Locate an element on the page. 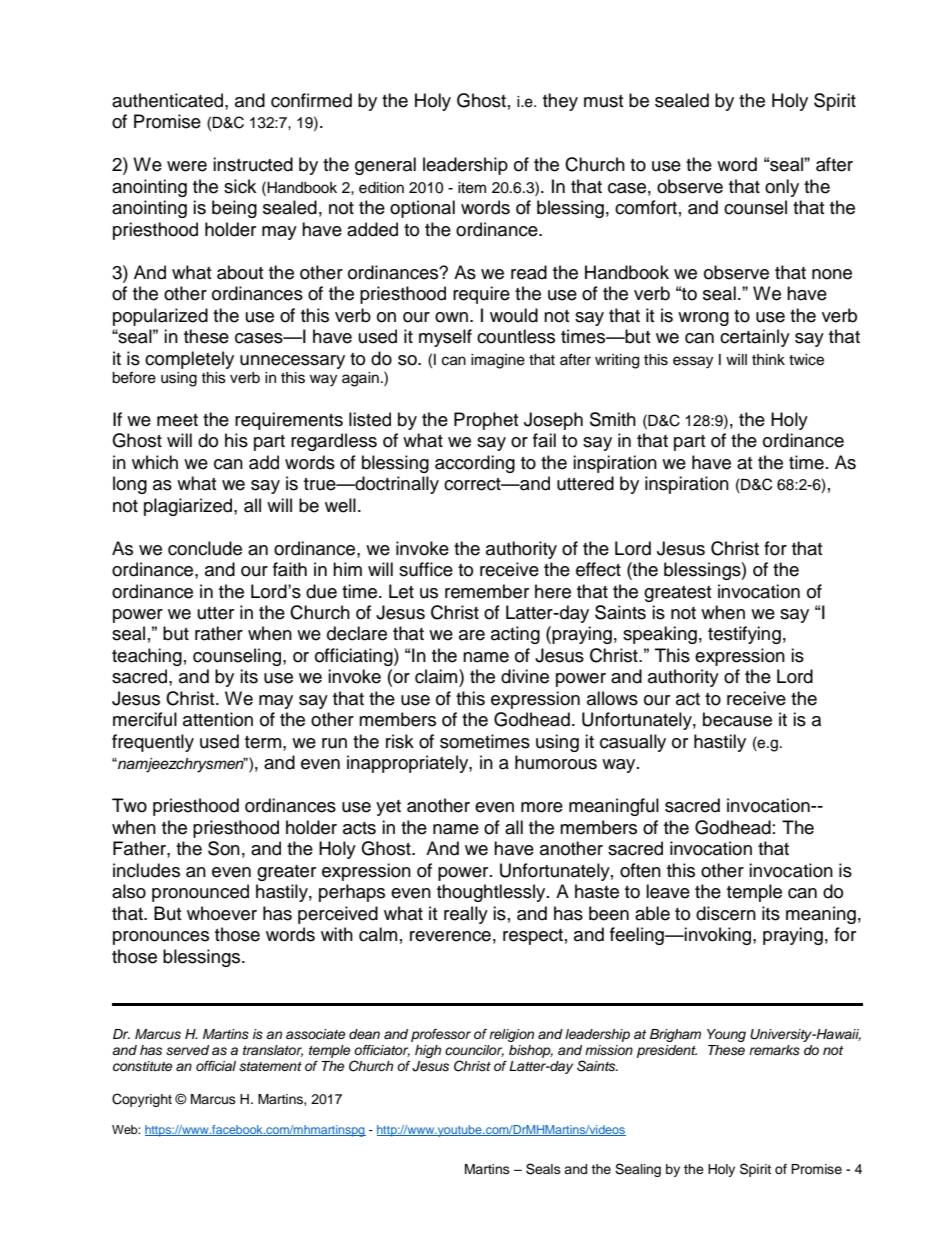  official is located at coordinates (216, 1066).
